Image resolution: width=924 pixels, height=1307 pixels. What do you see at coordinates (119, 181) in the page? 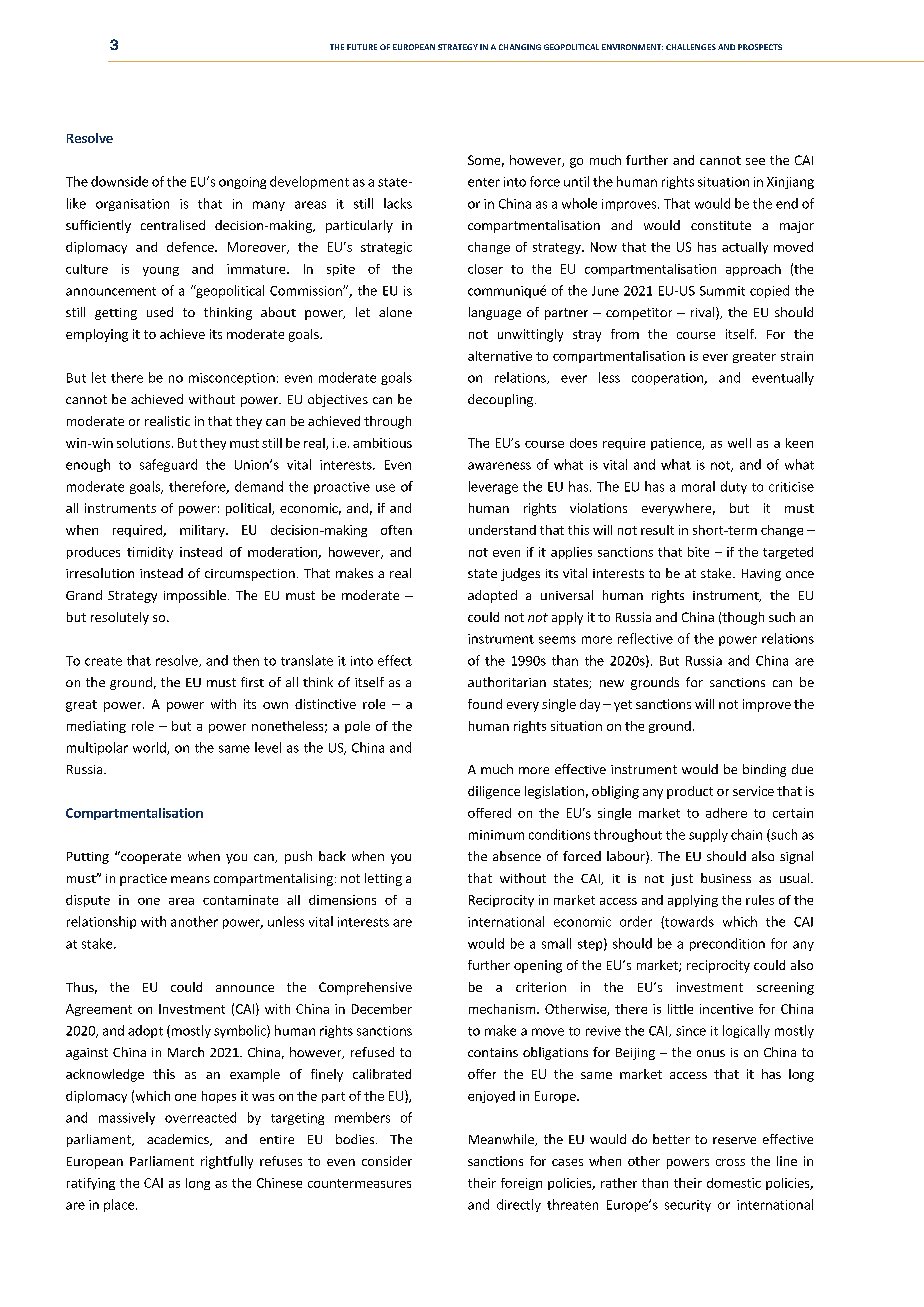
I see `downside` at bounding box center [119, 181].
